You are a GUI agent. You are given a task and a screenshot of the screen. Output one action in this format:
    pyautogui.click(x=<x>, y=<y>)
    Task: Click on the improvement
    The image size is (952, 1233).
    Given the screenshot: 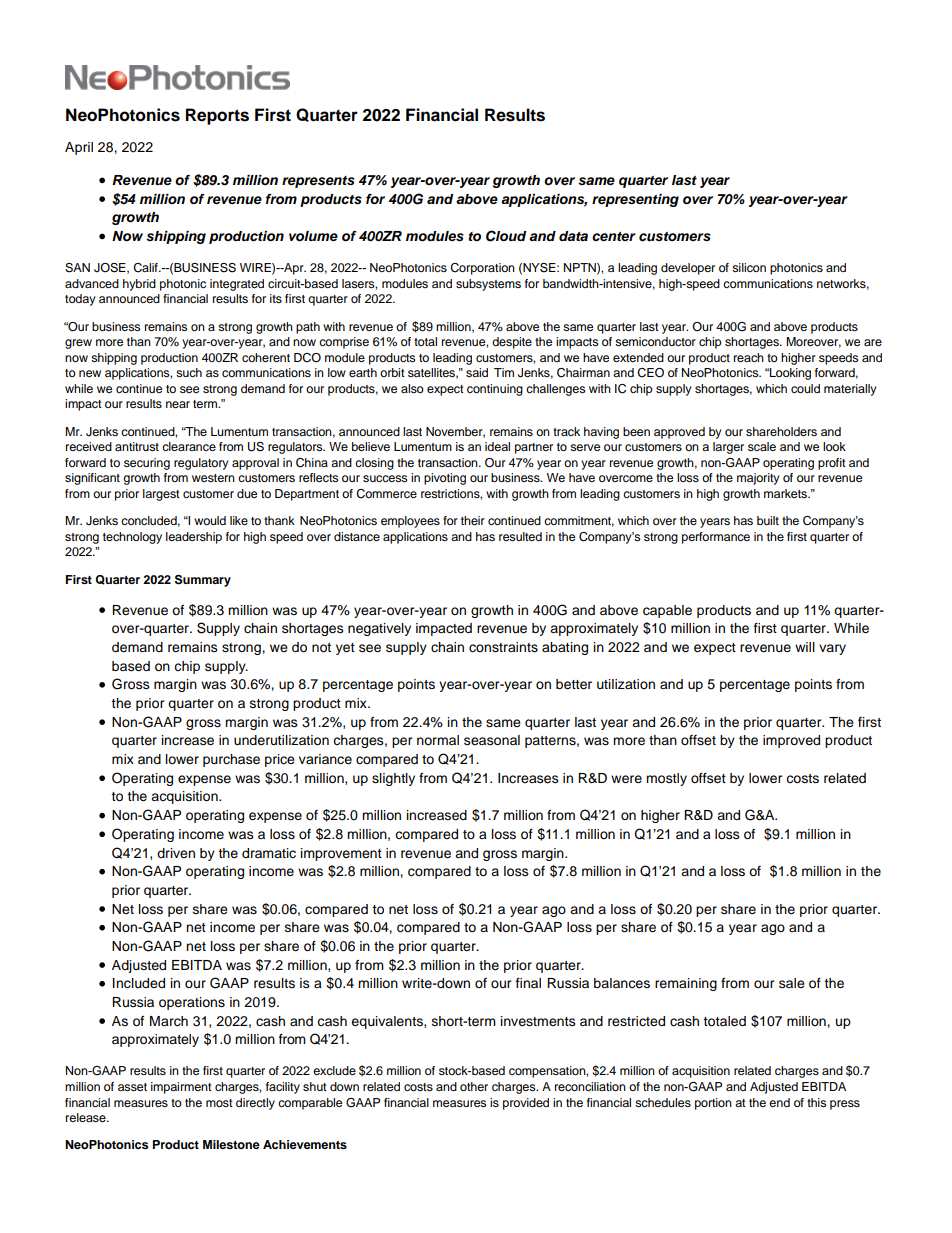 What is the action you would take?
    pyautogui.click(x=341, y=854)
